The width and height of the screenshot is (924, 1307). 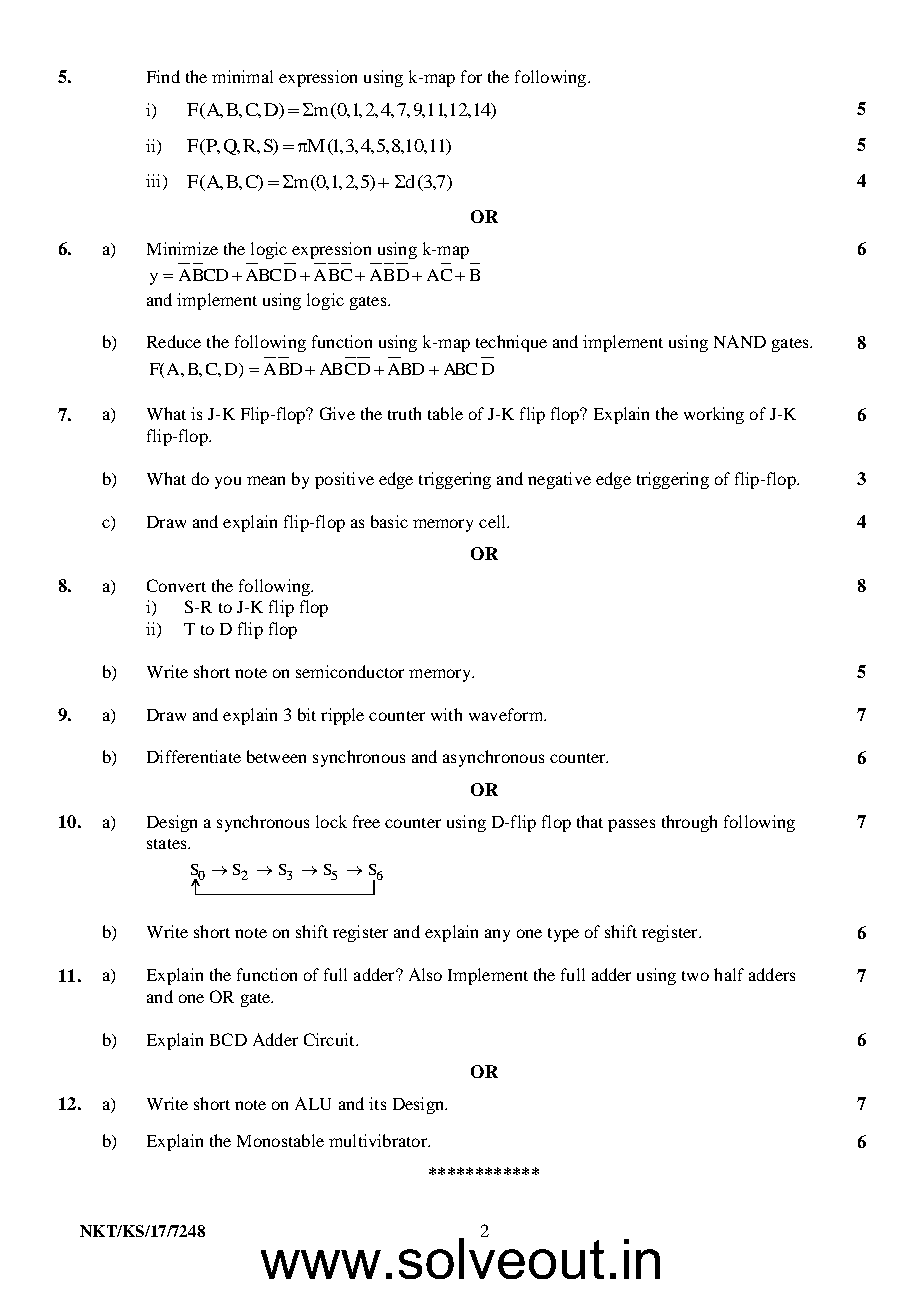 I want to click on negative, so click(x=559, y=480).
